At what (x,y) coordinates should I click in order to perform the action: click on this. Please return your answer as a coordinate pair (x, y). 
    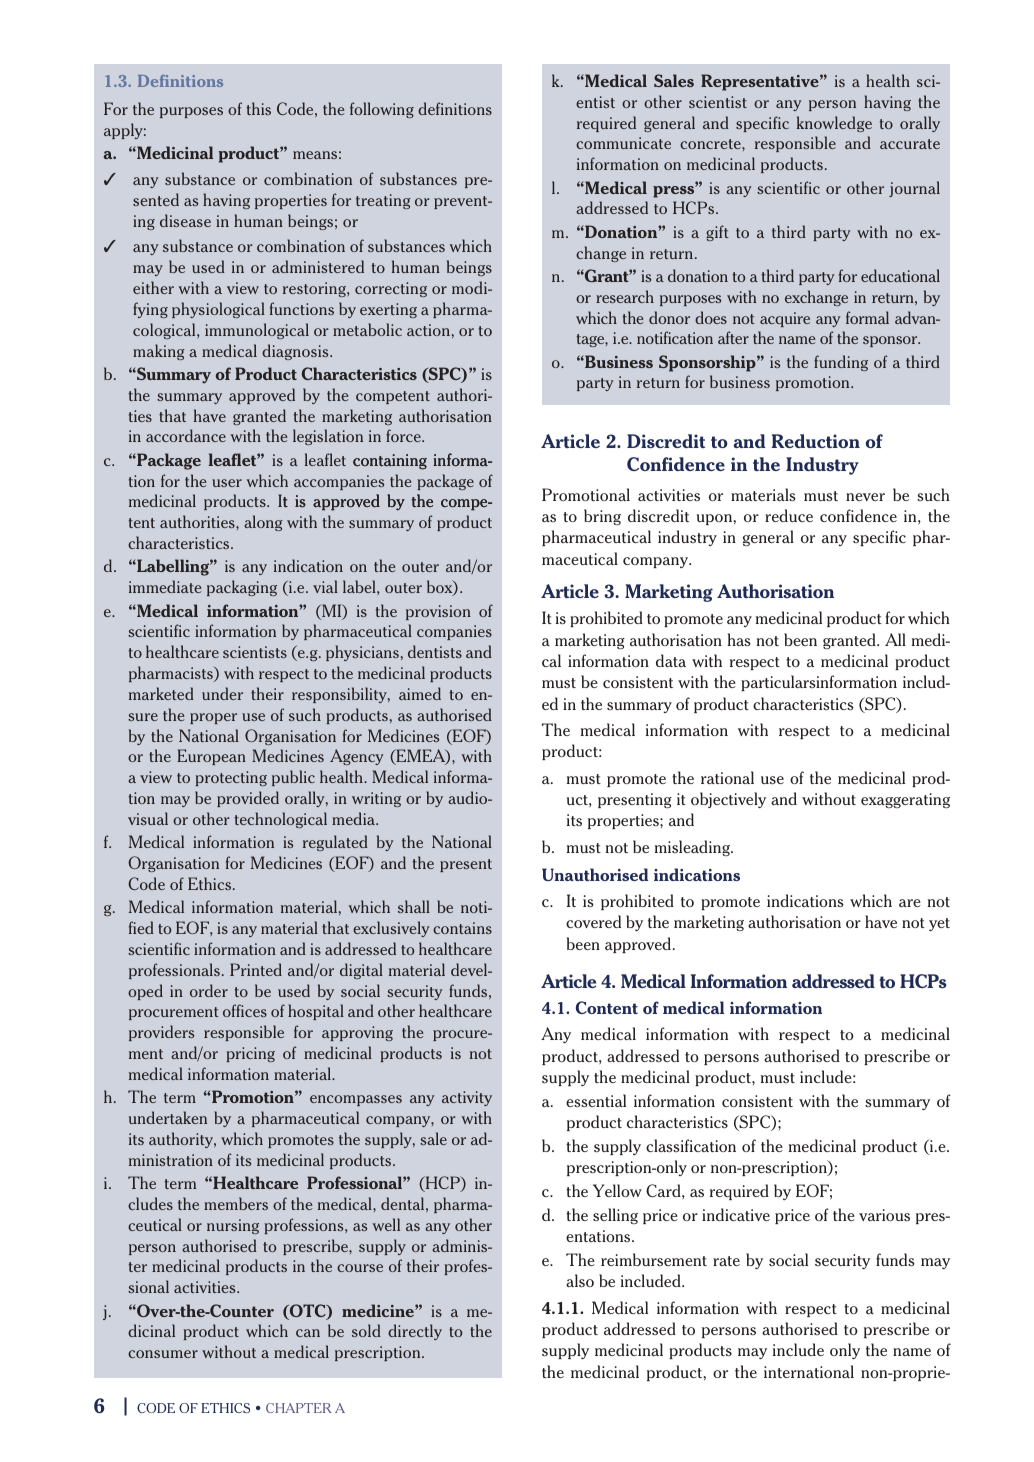
    Looking at the image, I should click on (259, 108).
